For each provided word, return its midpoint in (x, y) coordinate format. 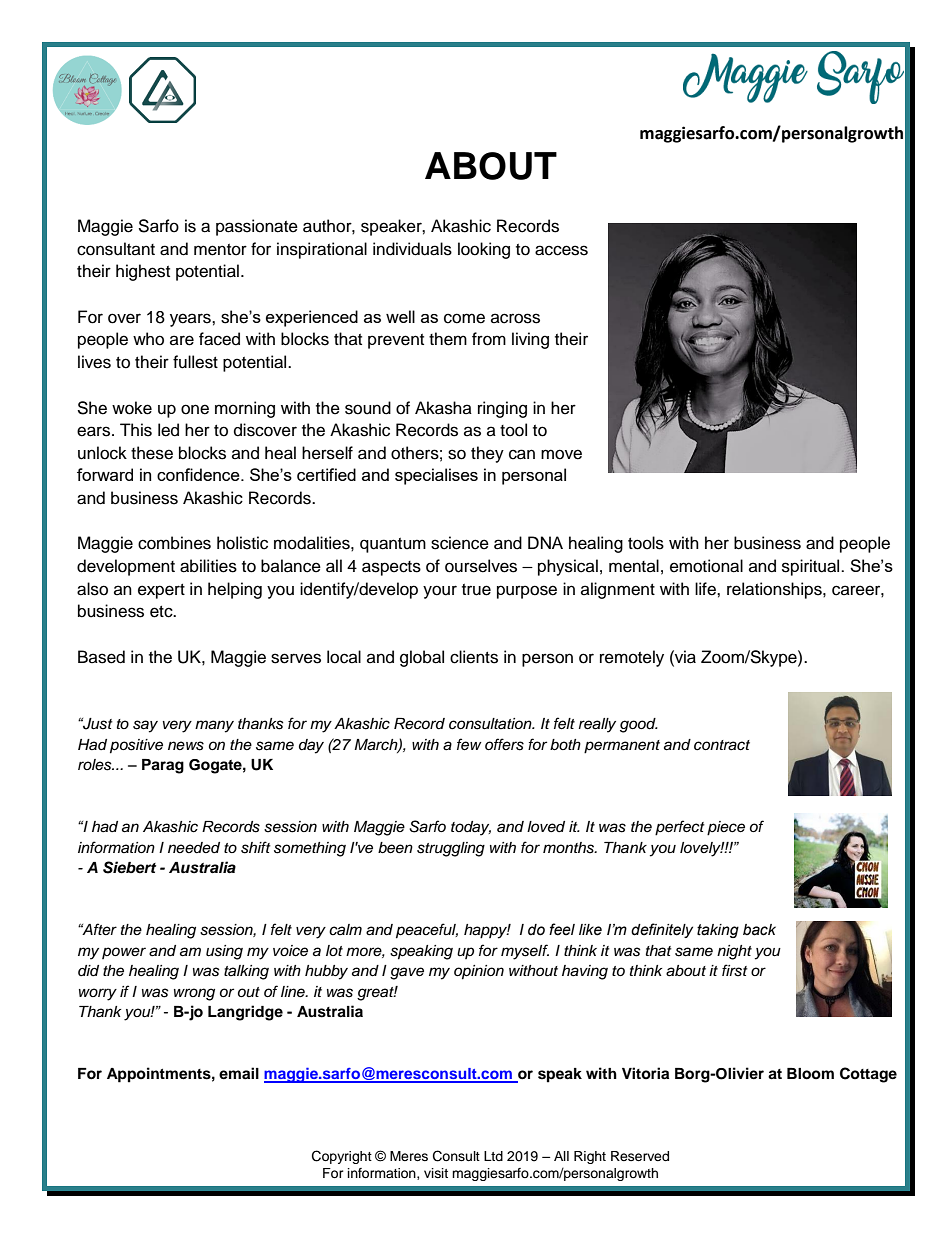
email (239, 1073)
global (422, 658)
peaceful (427, 931)
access (561, 250)
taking (718, 931)
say (145, 726)
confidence (199, 474)
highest (143, 272)
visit (436, 1173)
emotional (706, 566)
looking (484, 250)
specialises (436, 476)
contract (722, 745)
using (224, 952)
